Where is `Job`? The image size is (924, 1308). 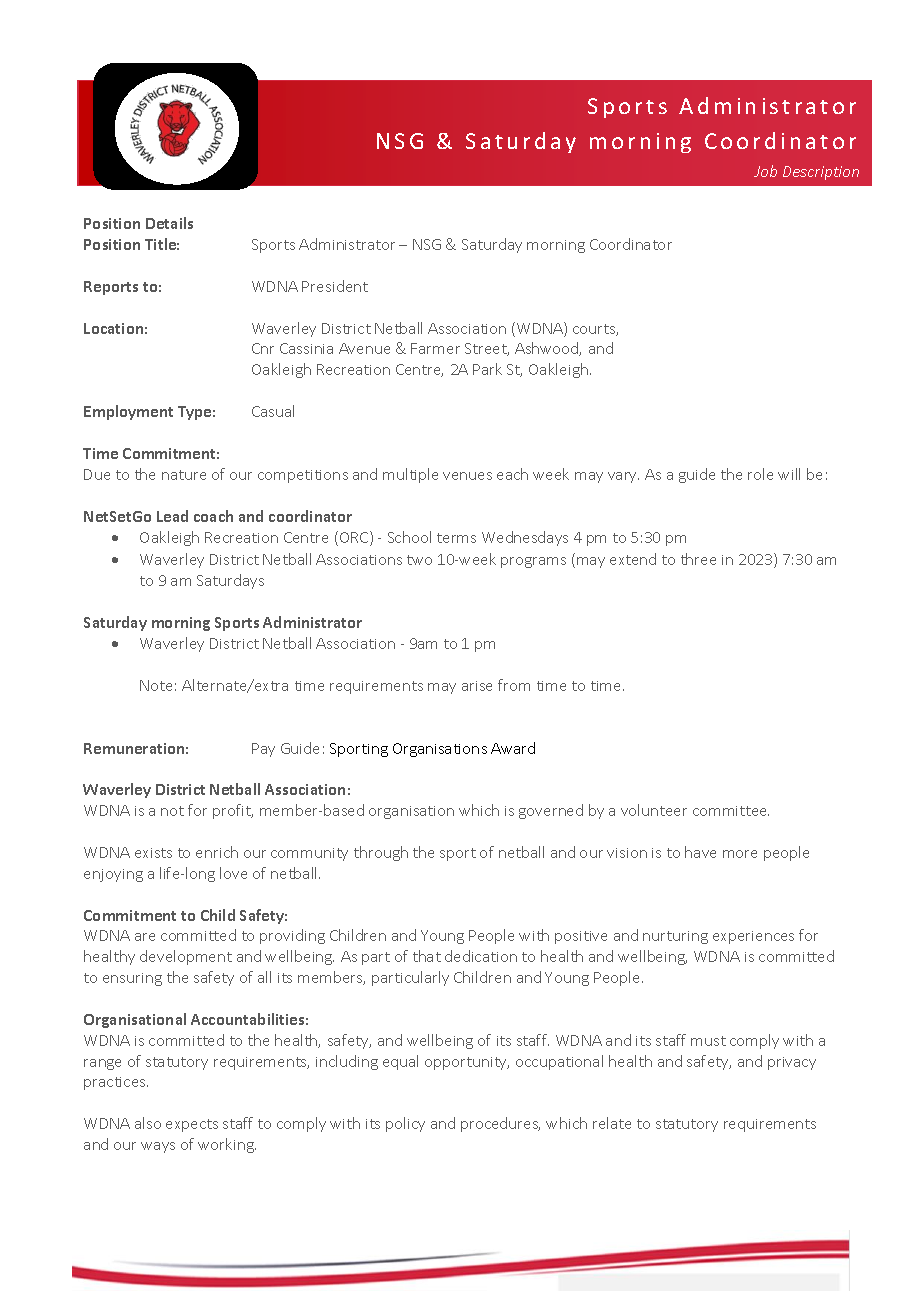 Job is located at coordinates (765, 171).
